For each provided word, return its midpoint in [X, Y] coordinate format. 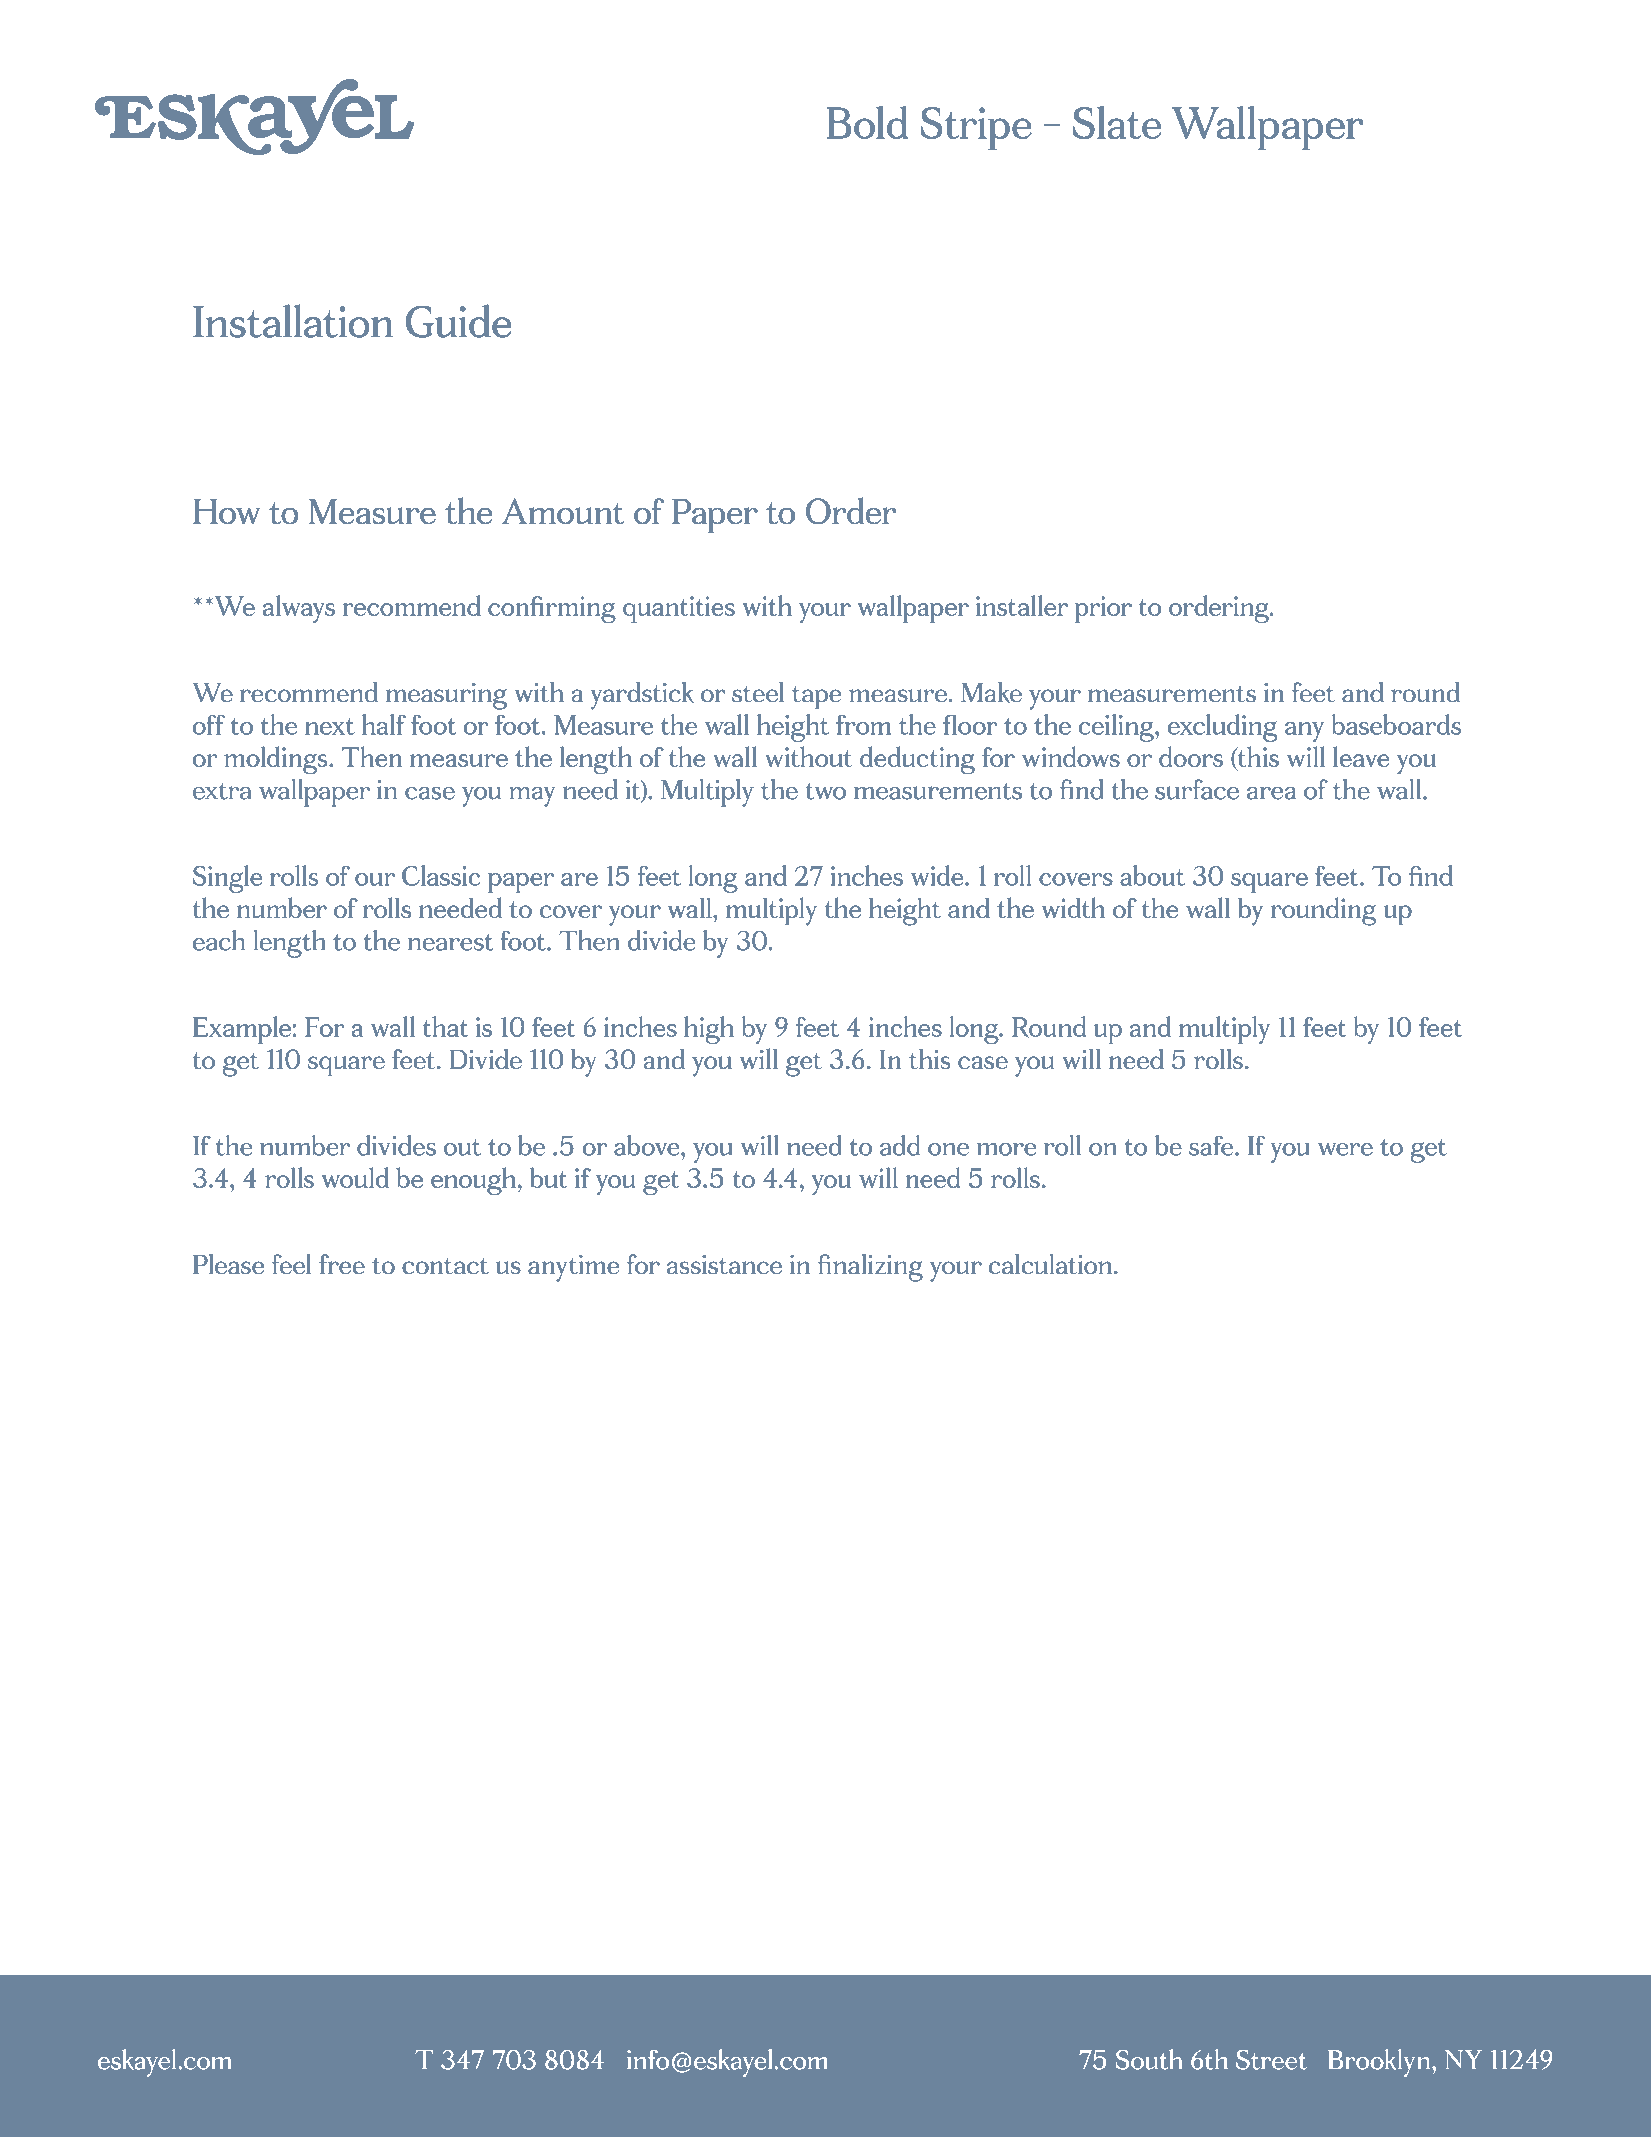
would [355, 1177]
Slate [1117, 122]
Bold [867, 122]
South [1149, 2059]
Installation [293, 321]
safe [1212, 1145]
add [900, 1145]
